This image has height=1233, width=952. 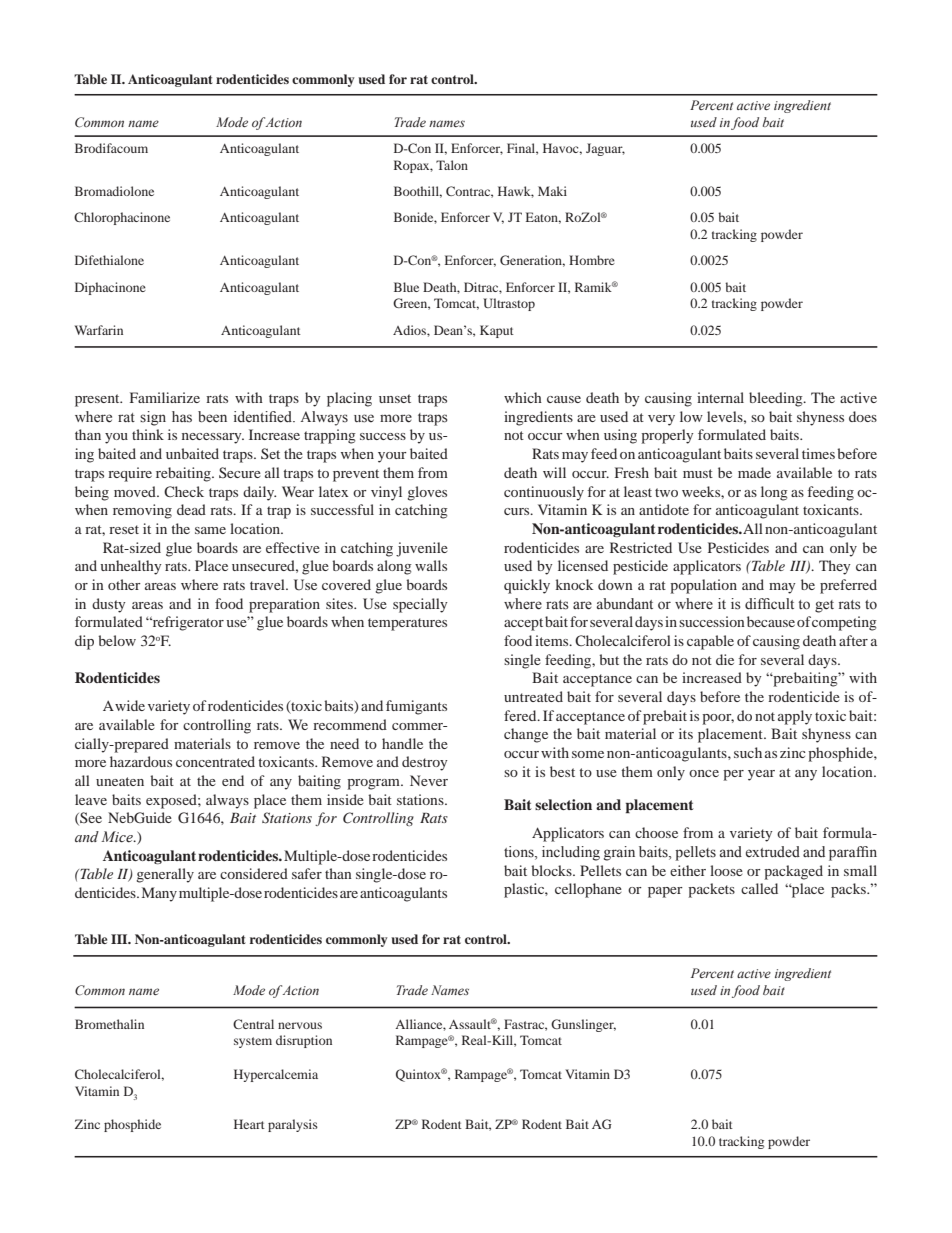 What do you see at coordinates (249, 1124) in the image?
I see `Heart` at bounding box center [249, 1124].
